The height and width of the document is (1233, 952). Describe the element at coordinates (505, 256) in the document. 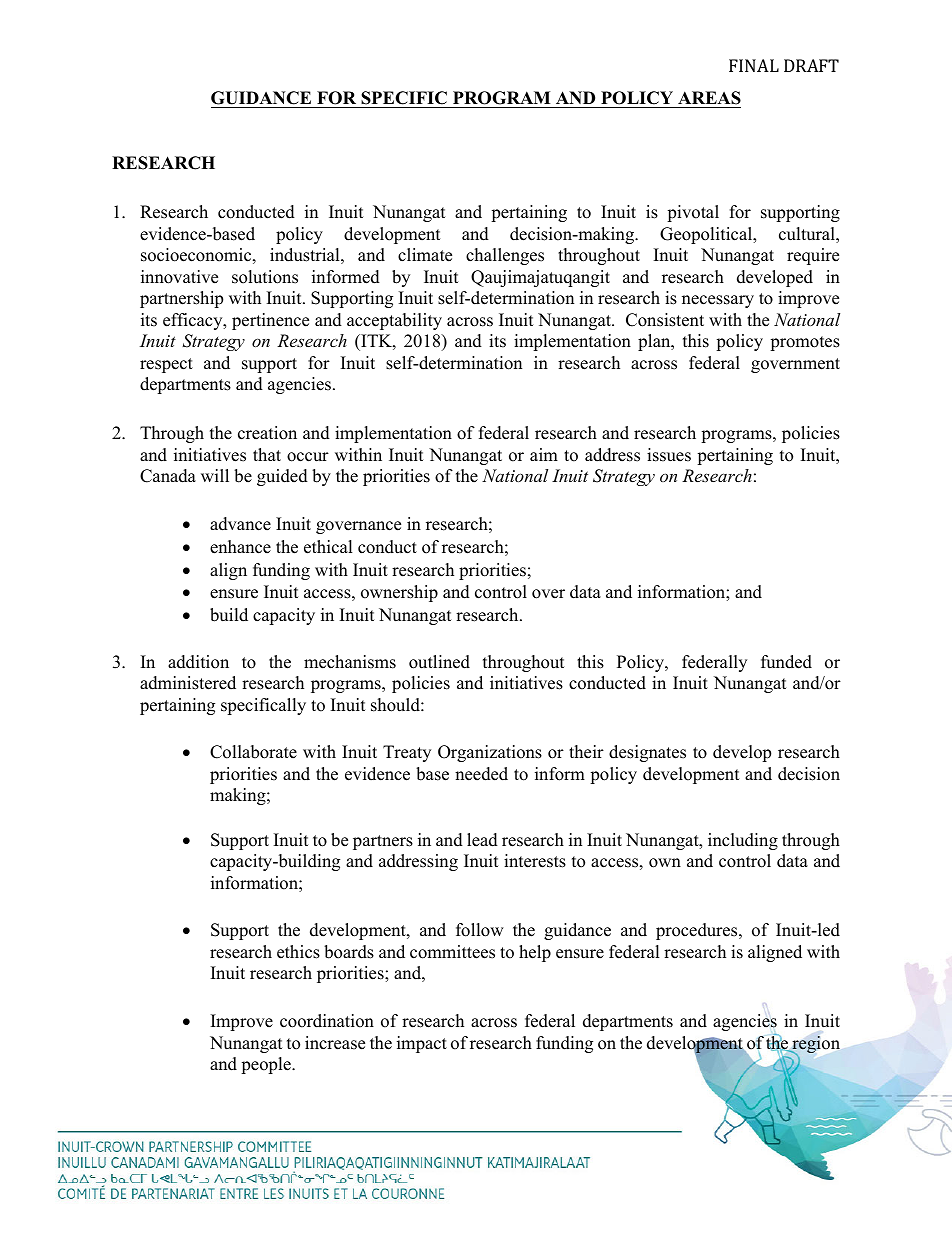

I see `challenges` at that location.
